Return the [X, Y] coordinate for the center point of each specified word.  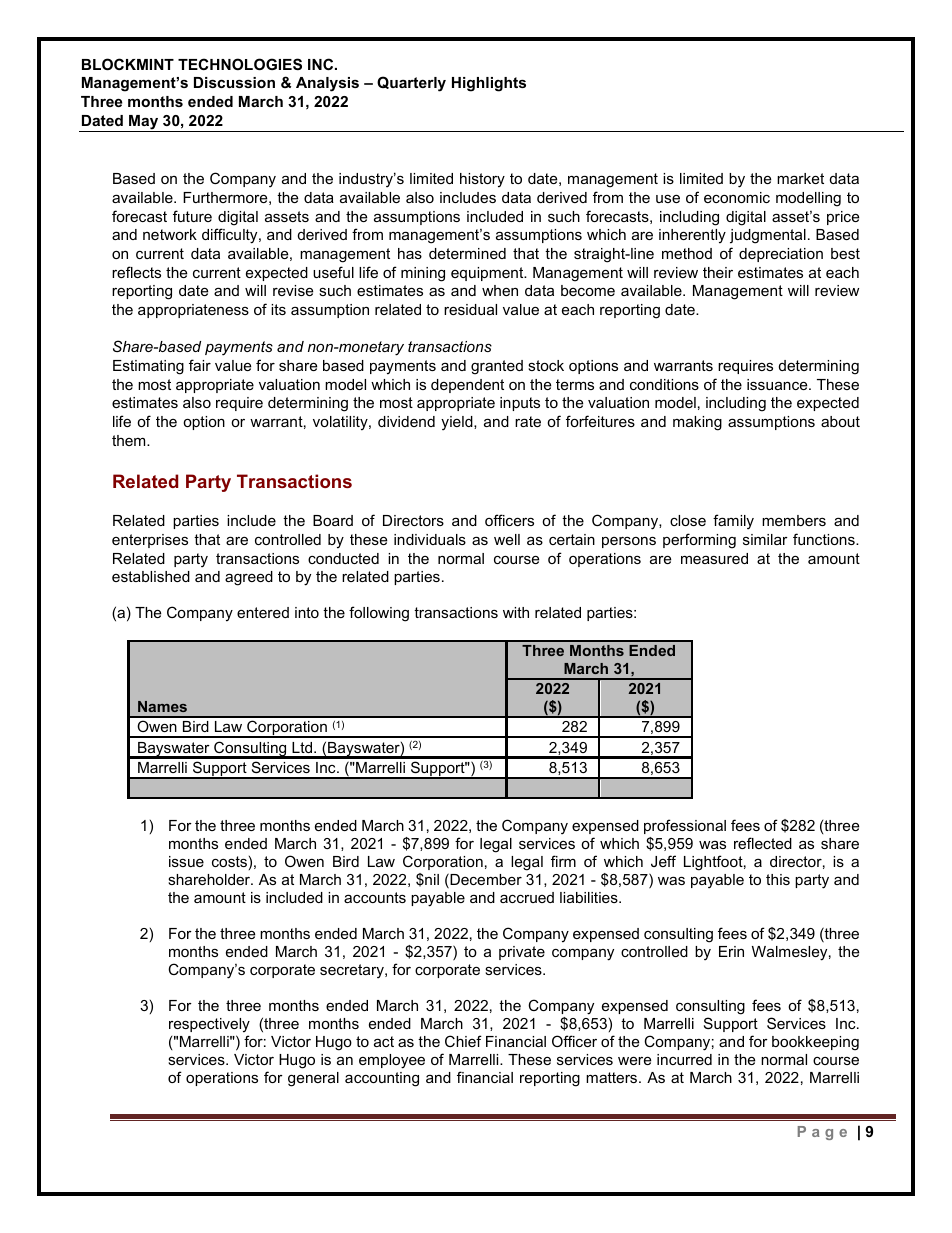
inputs [520, 404]
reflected [763, 843]
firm [563, 861]
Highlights [489, 84]
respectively [209, 1025]
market [800, 178]
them [130, 440]
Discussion [234, 82]
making [697, 423]
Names [162, 706]
